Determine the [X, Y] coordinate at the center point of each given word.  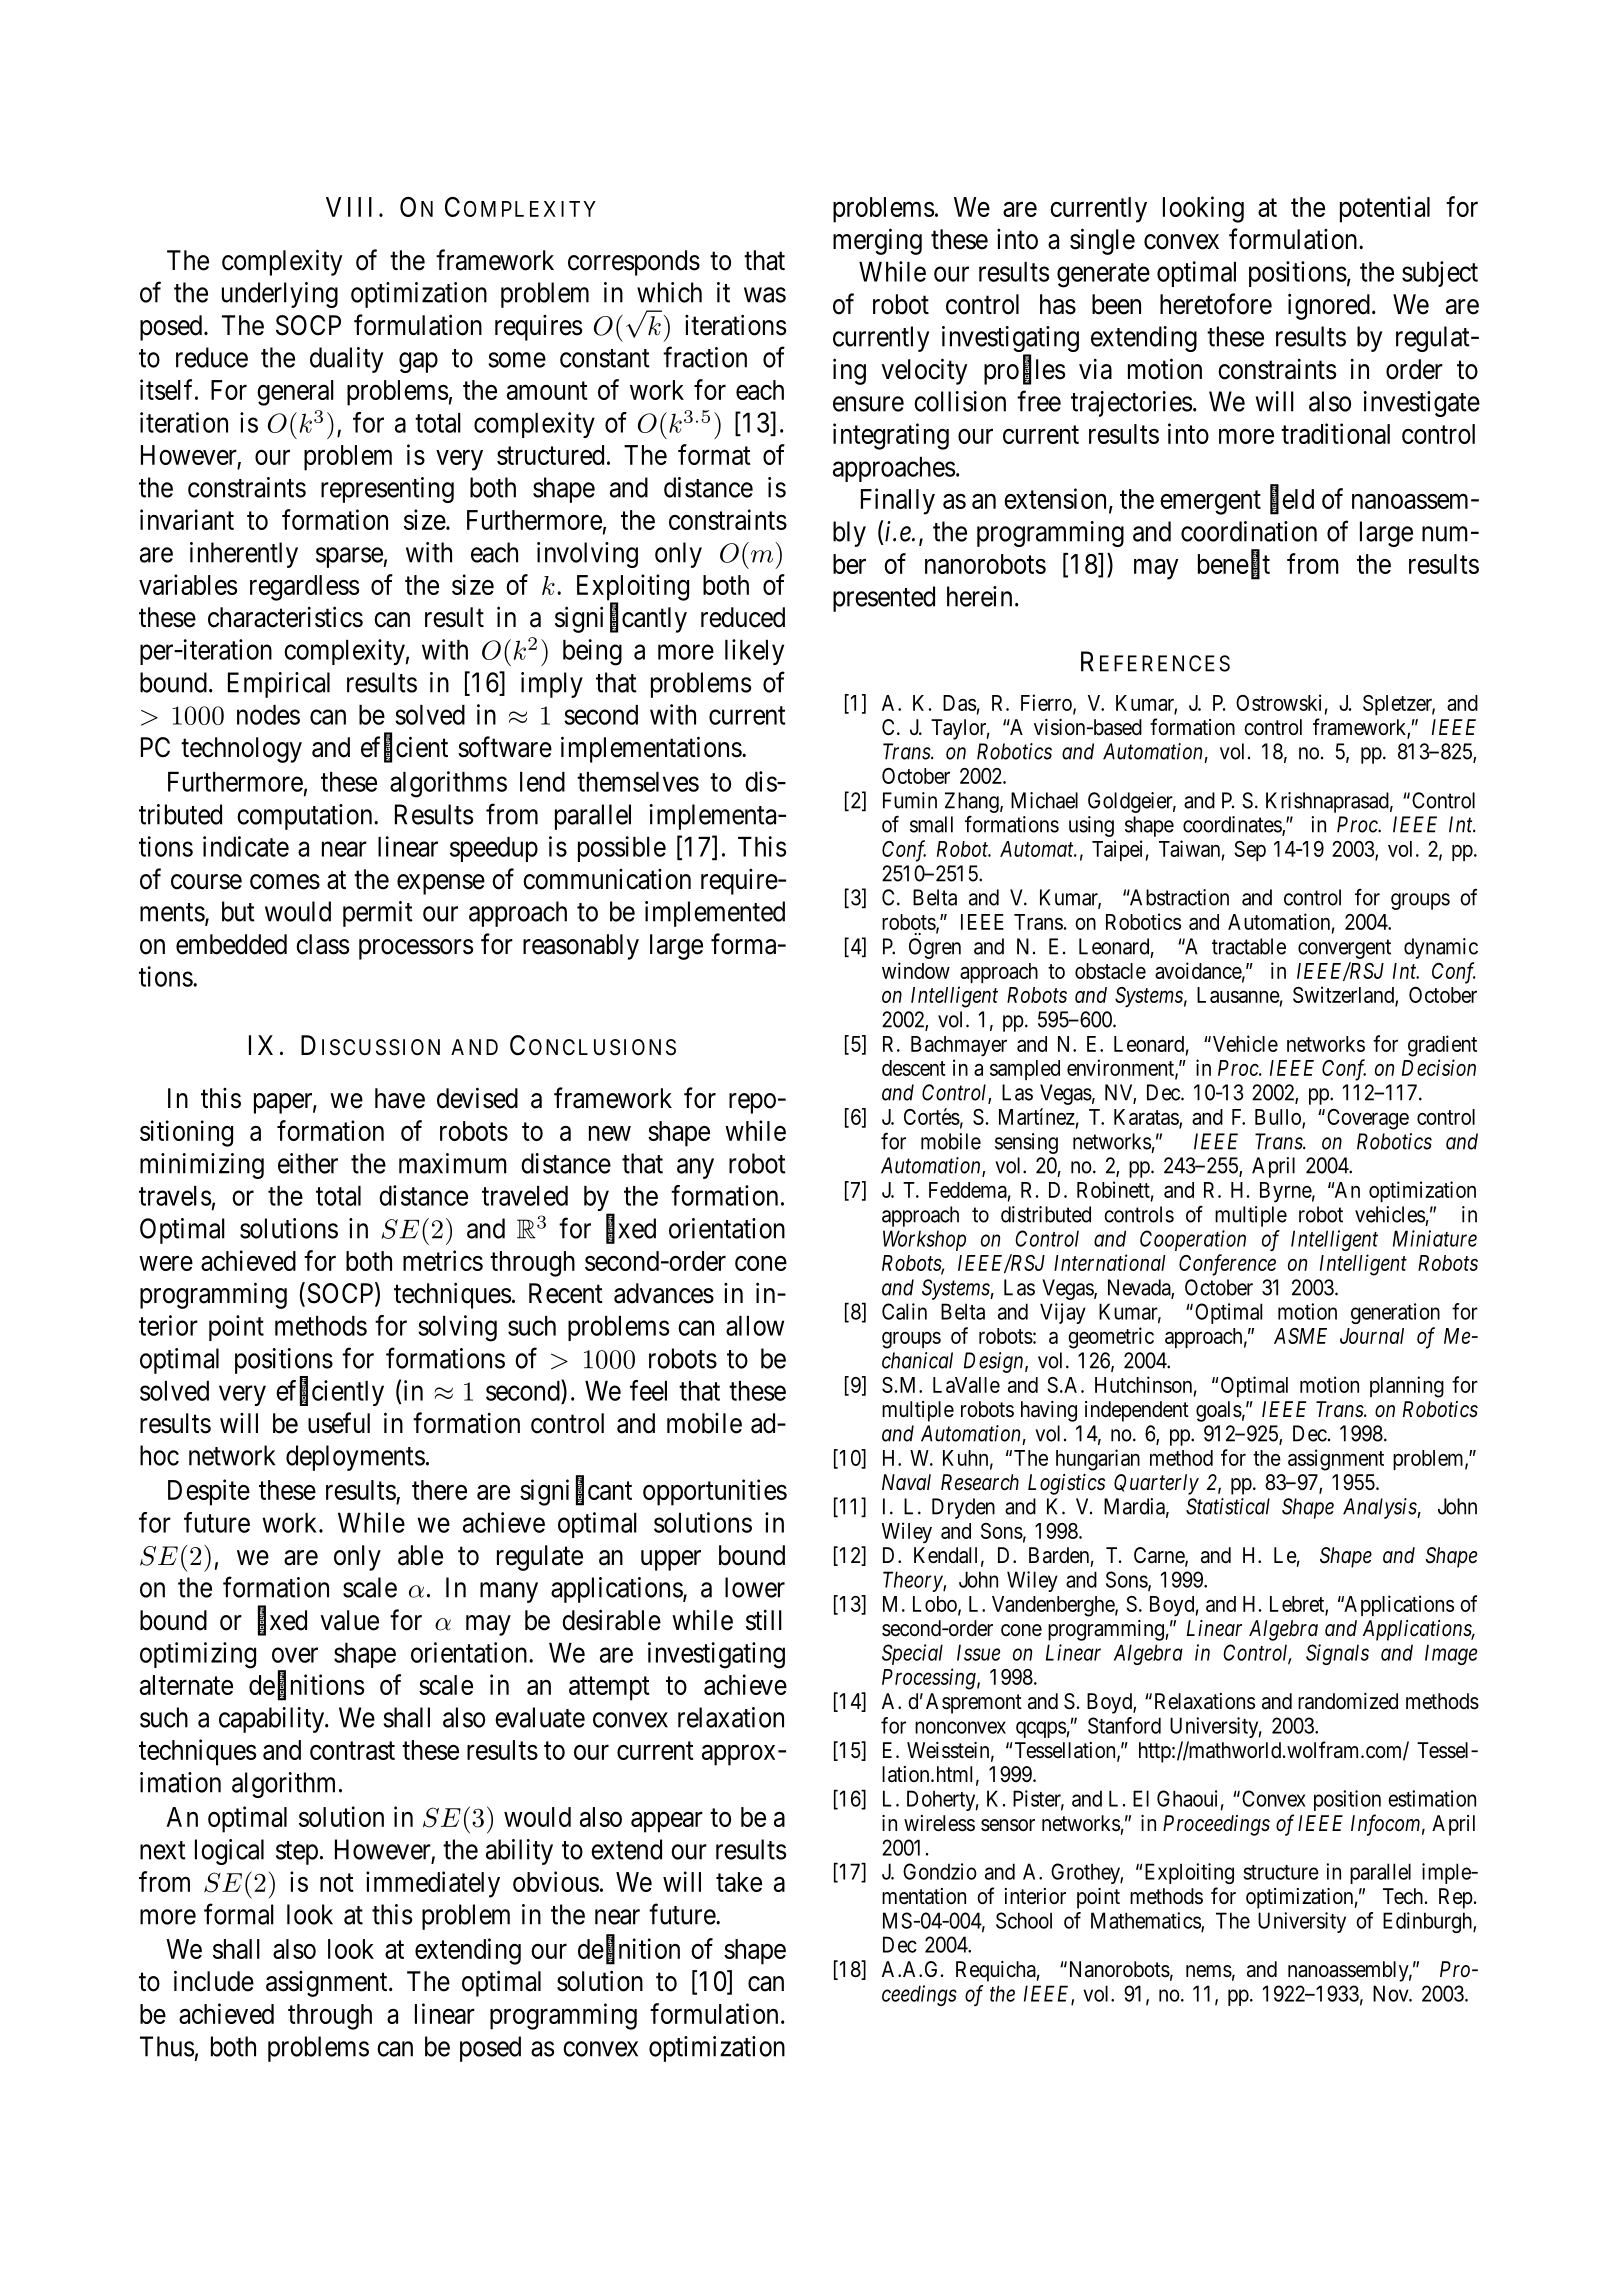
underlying [280, 295]
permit [378, 914]
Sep [1250, 851]
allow [755, 1326]
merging [877, 241]
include [214, 1981]
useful [339, 1423]
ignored [1329, 306]
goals [1219, 1411]
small [931, 824]
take [739, 1882]
